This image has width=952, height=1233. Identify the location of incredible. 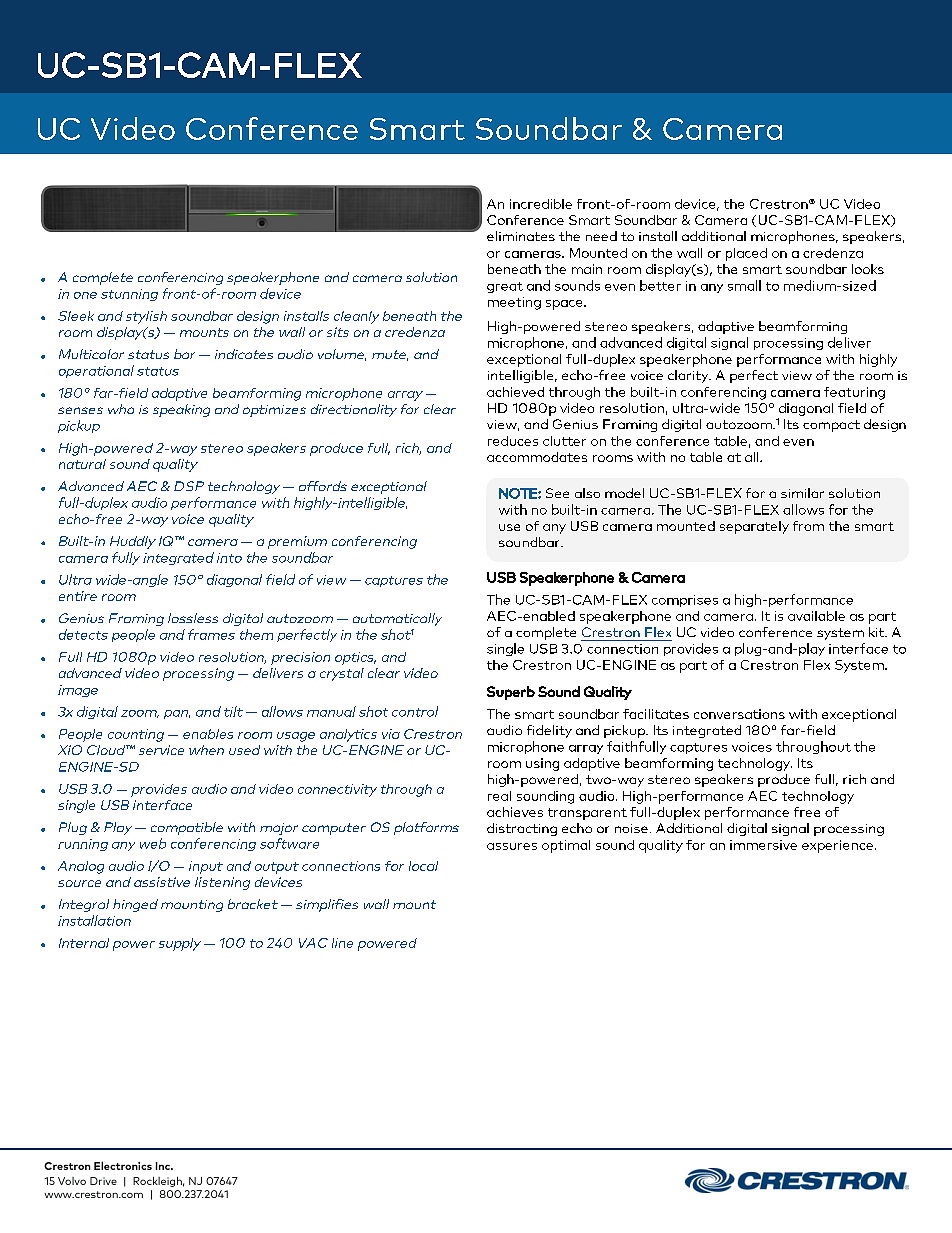
(541, 204).
